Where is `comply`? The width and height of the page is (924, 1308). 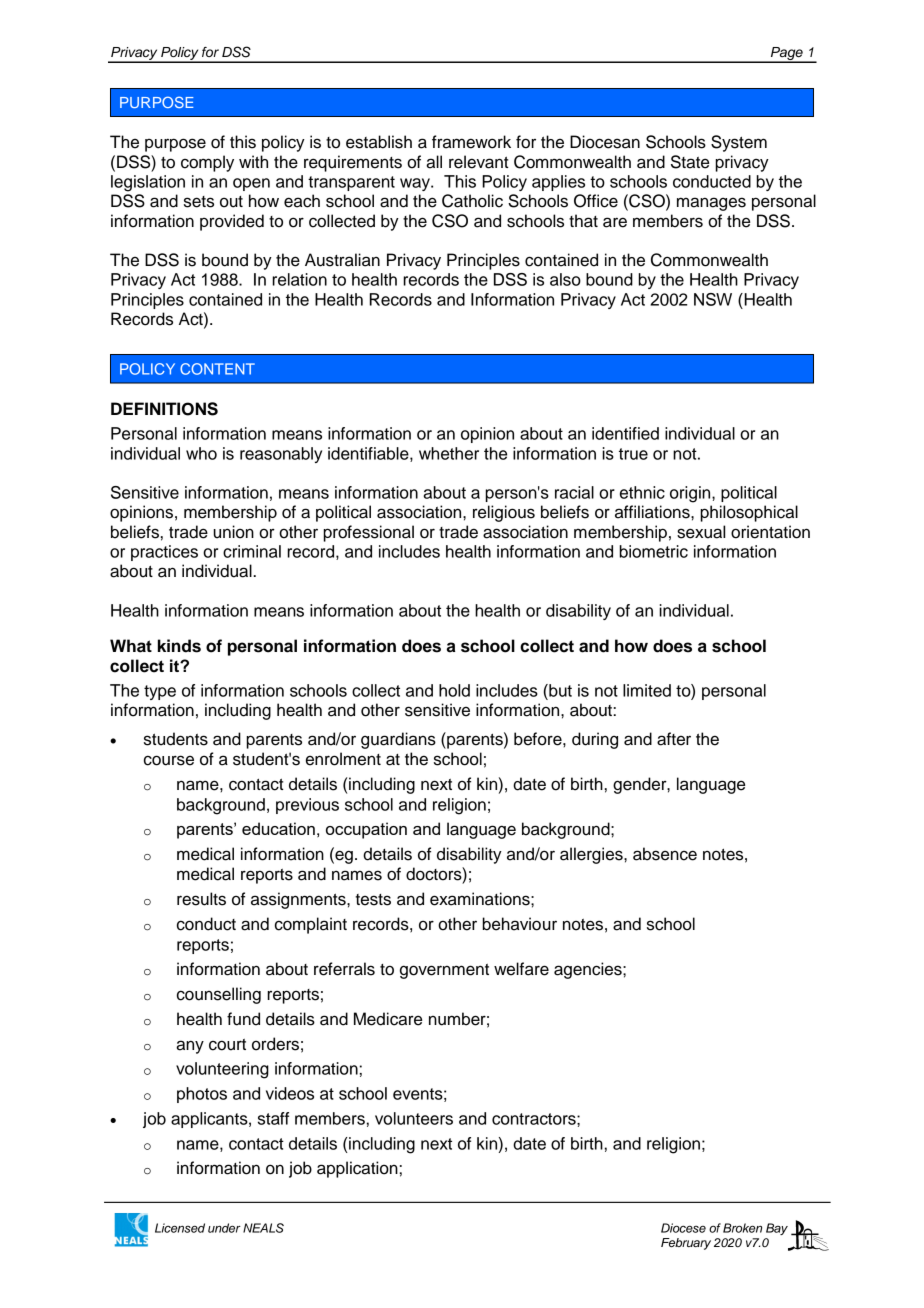 comply is located at coordinates (207, 163).
